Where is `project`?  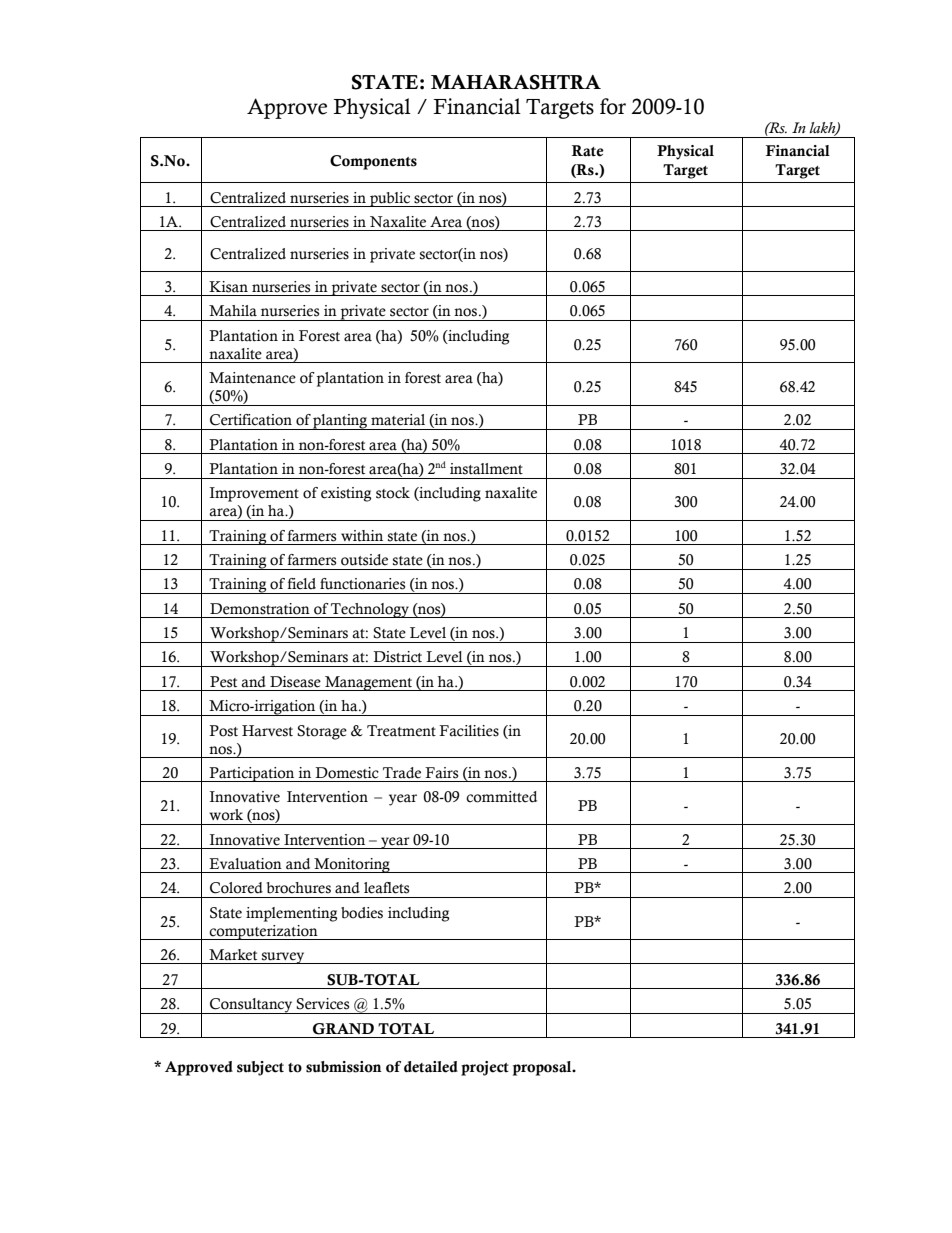 project is located at coordinates (485, 1068).
